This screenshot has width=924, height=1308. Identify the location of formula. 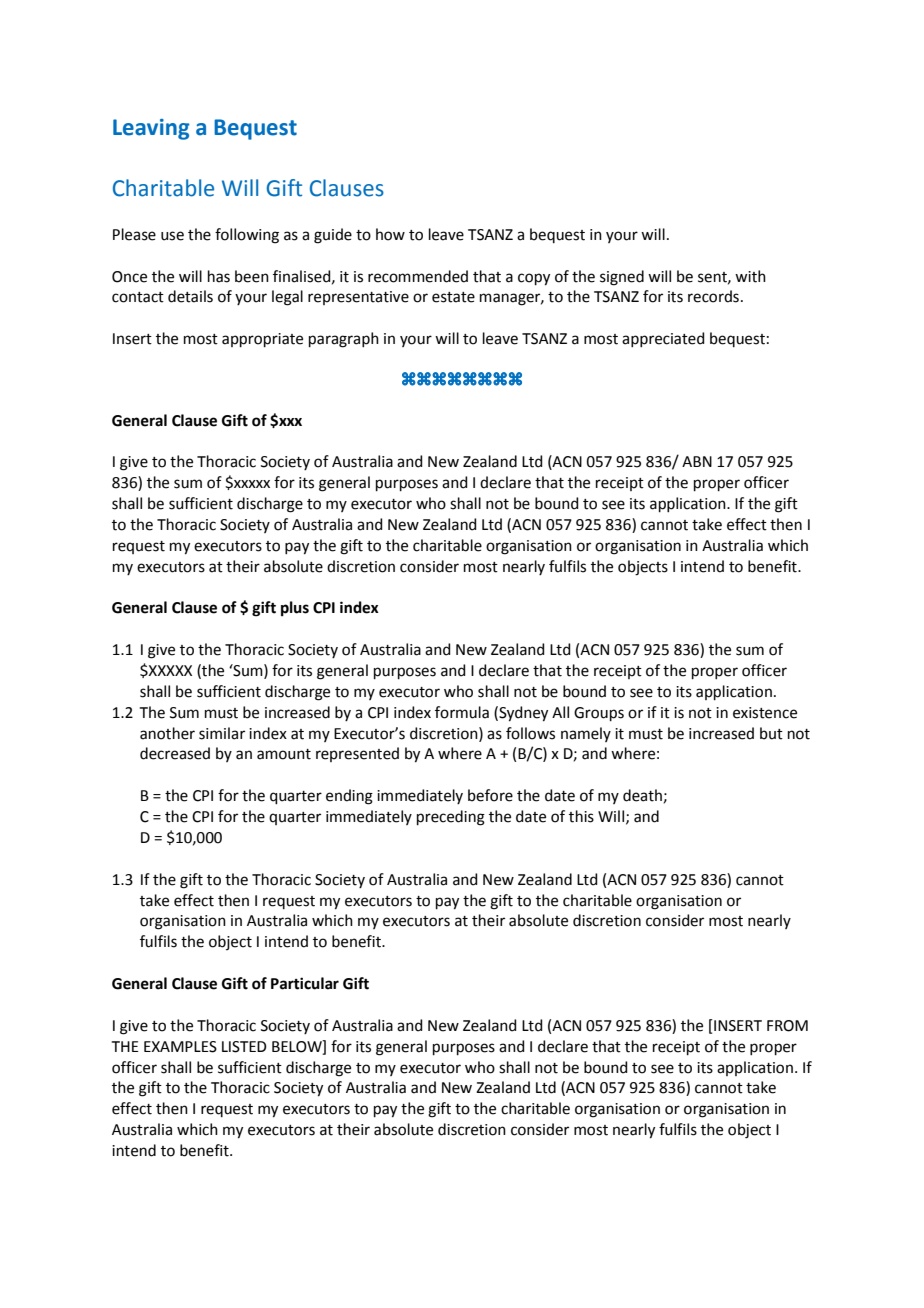
(462, 712).
